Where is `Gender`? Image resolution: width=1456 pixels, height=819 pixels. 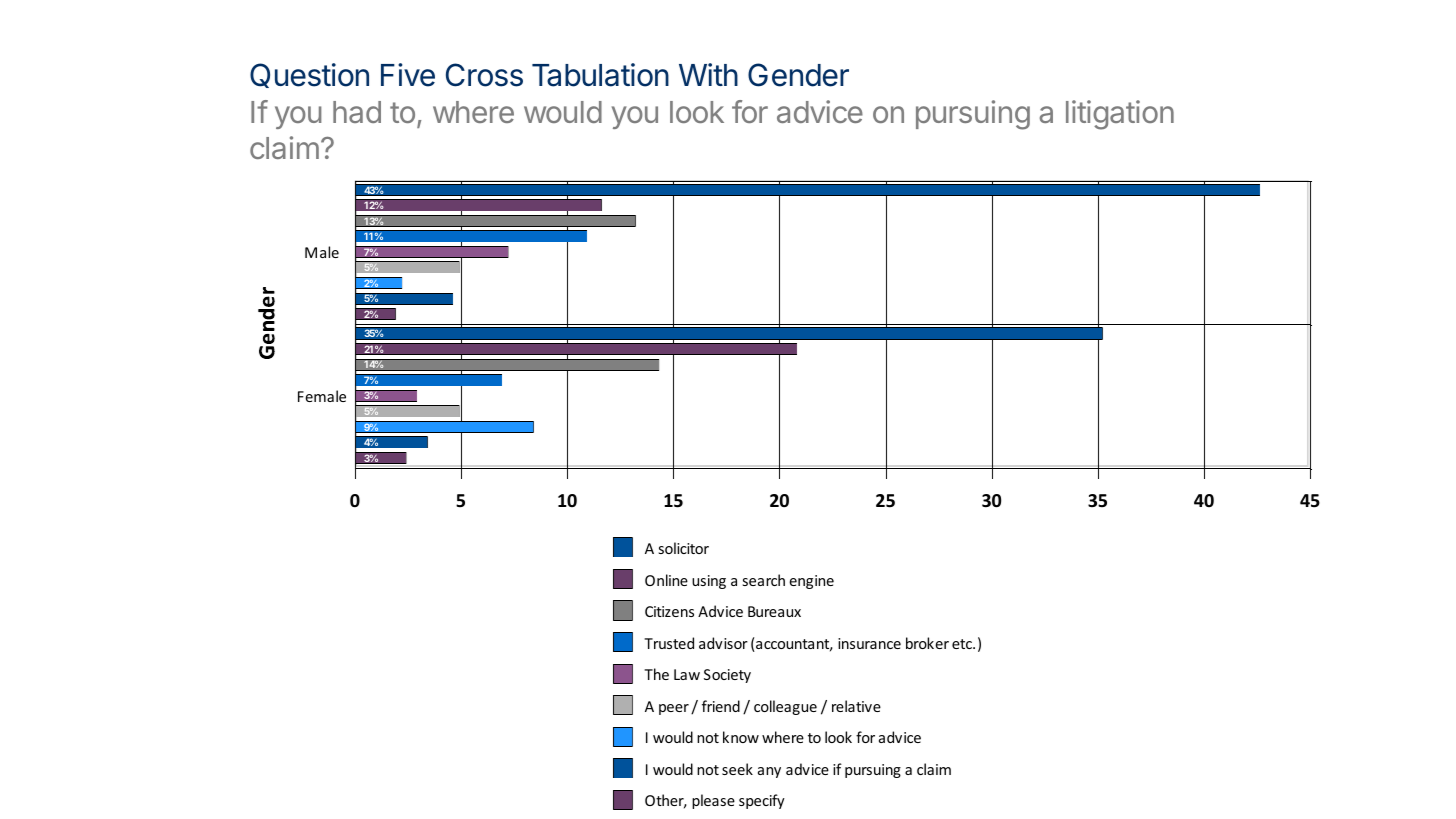
Gender is located at coordinates (798, 75).
